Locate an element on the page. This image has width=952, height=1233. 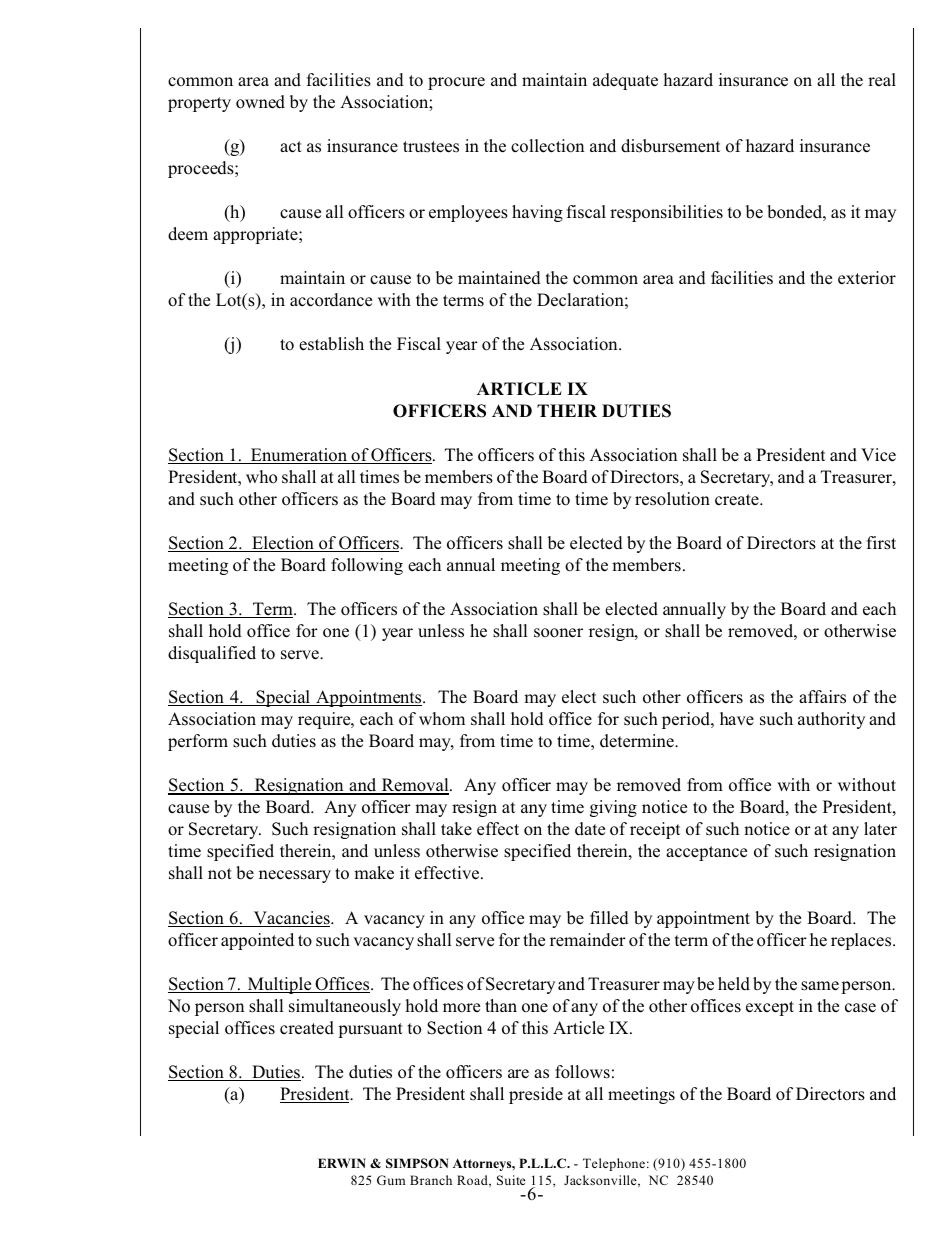
necessary is located at coordinates (295, 876).
